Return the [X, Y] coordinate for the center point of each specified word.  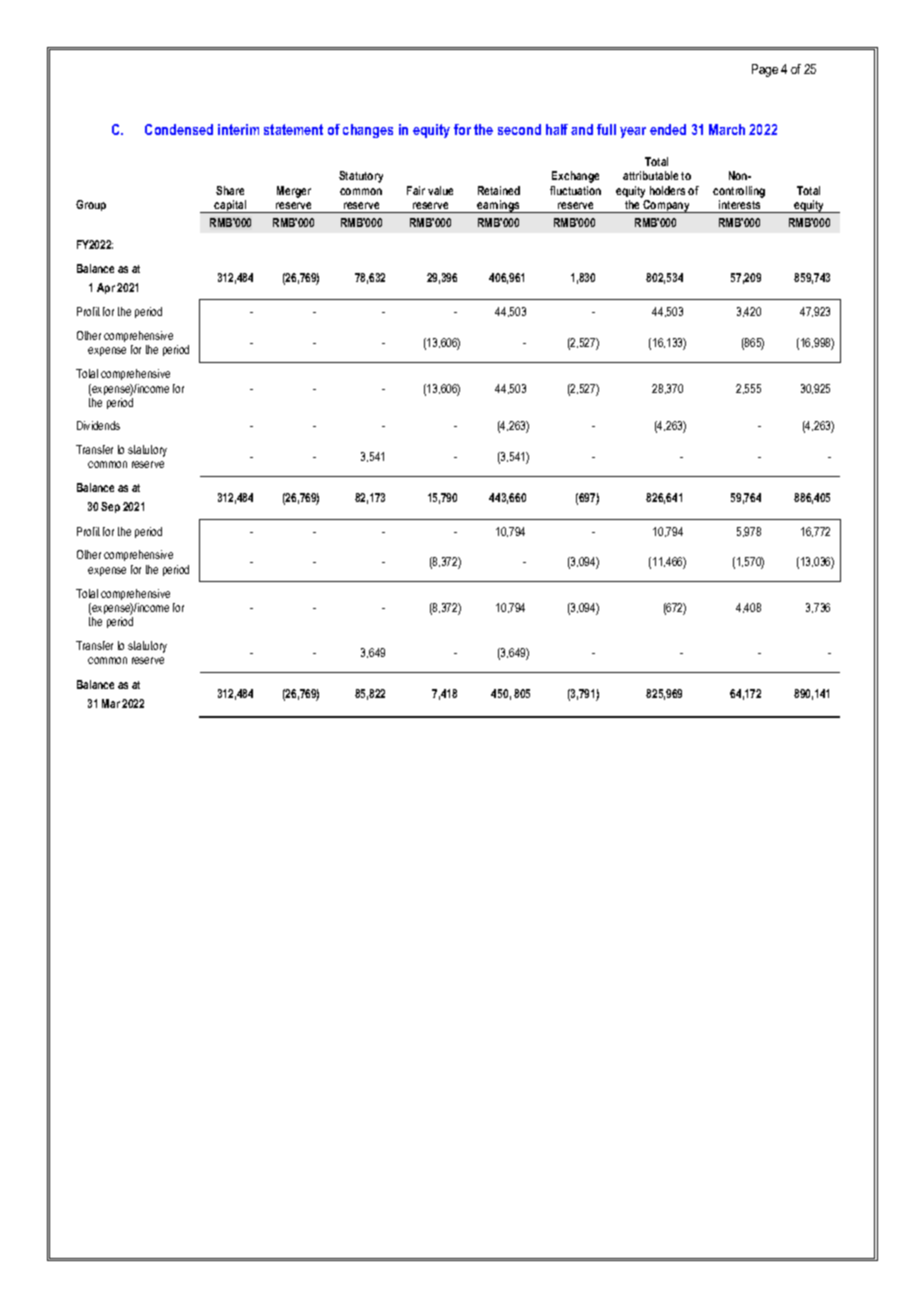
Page [765, 70]
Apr [106, 288]
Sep [110, 507]
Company [667, 206]
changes [368, 131]
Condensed [179, 129]
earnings [498, 206]
